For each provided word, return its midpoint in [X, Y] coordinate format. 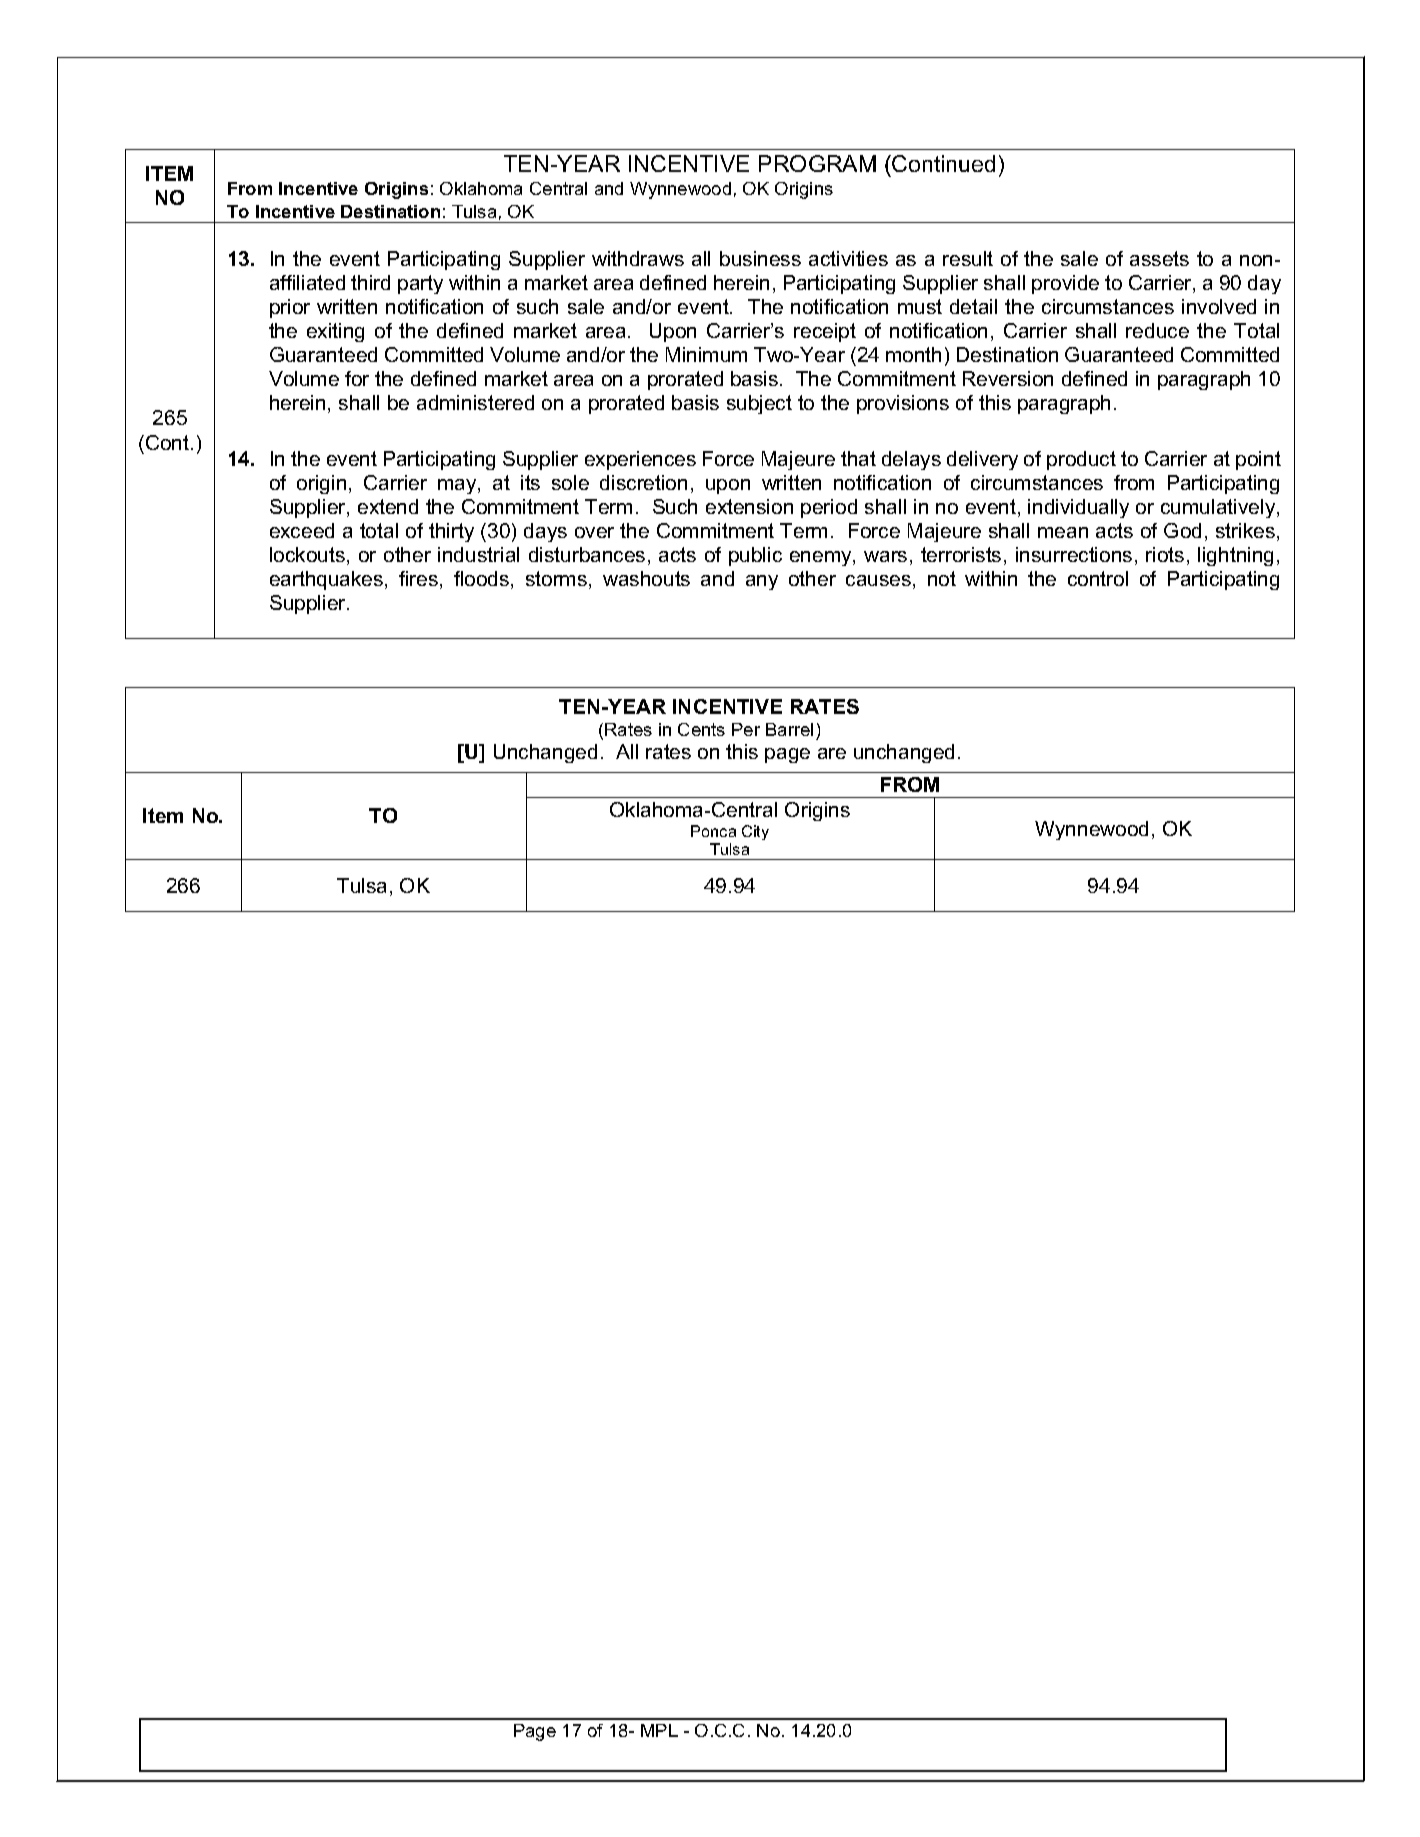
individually [1078, 508]
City [755, 832]
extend [388, 506]
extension [749, 506]
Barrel [789, 729]
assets [1159, 258]
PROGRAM [817, 163]
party [420, 284]
